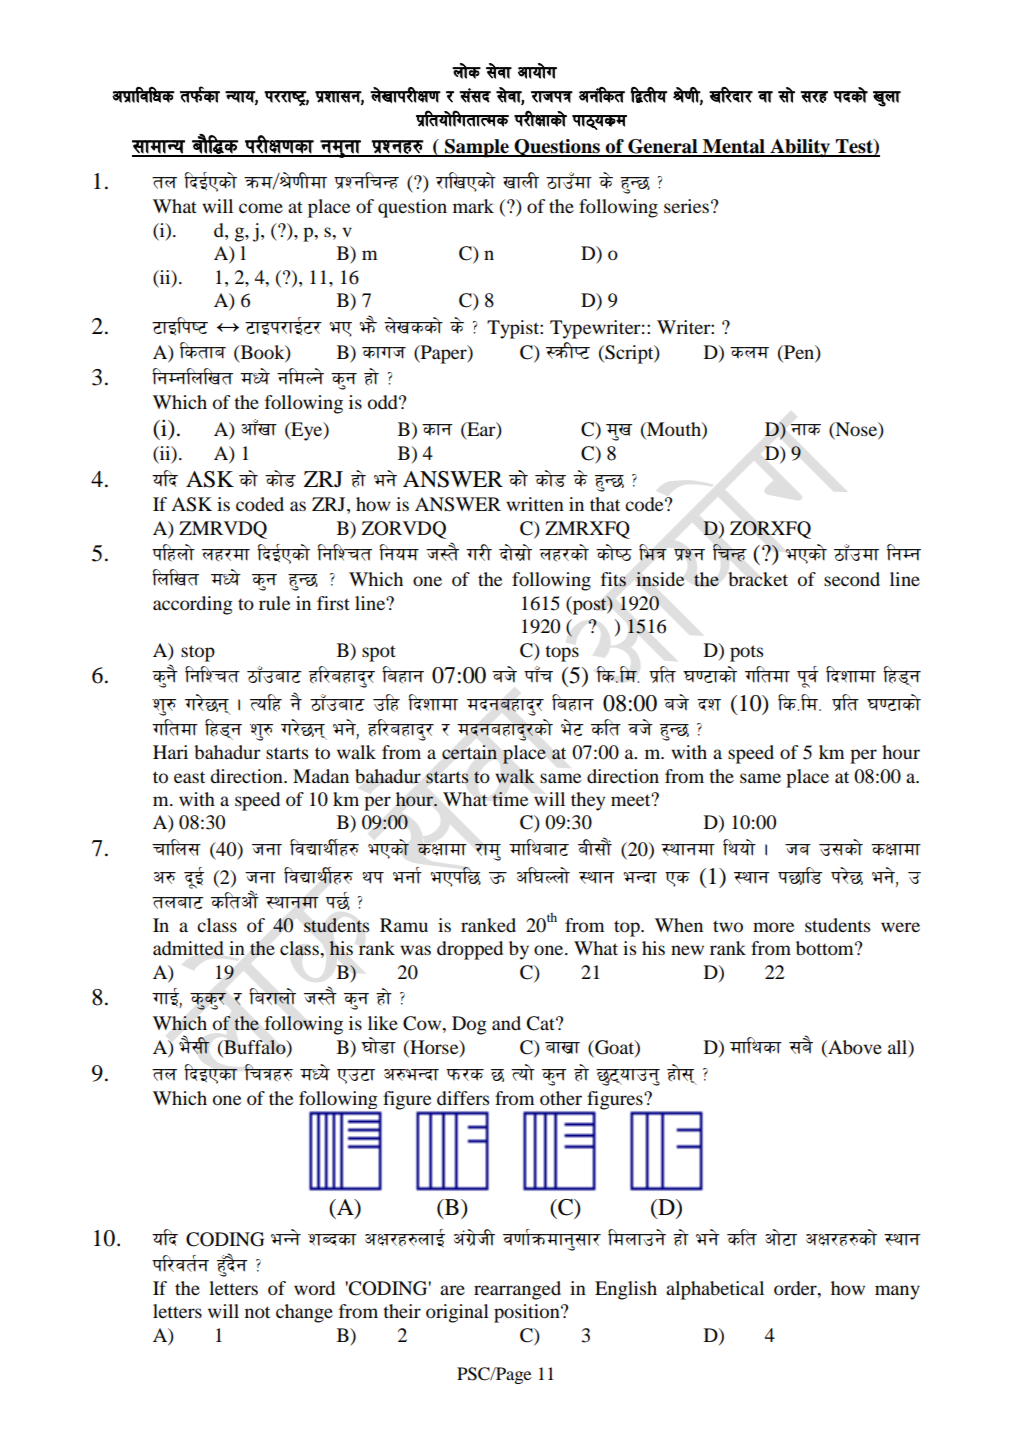 The image size is (1012, 1430). What do you see at coordinates (517, 1290) in the screenshot?
I see `rearranged` at bounding box center [517, 1290].
